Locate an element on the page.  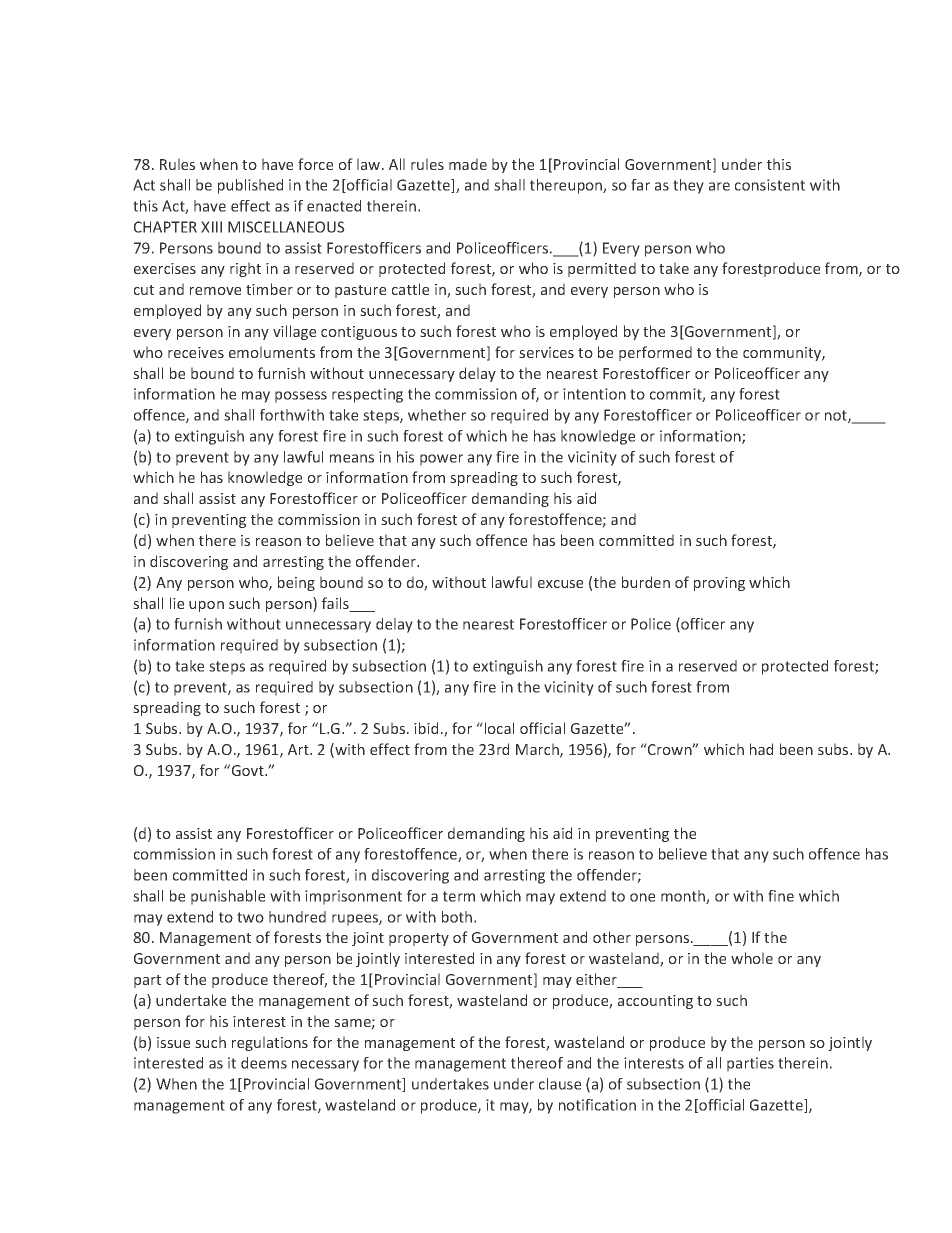
made is located at coordinates (468, 164).
